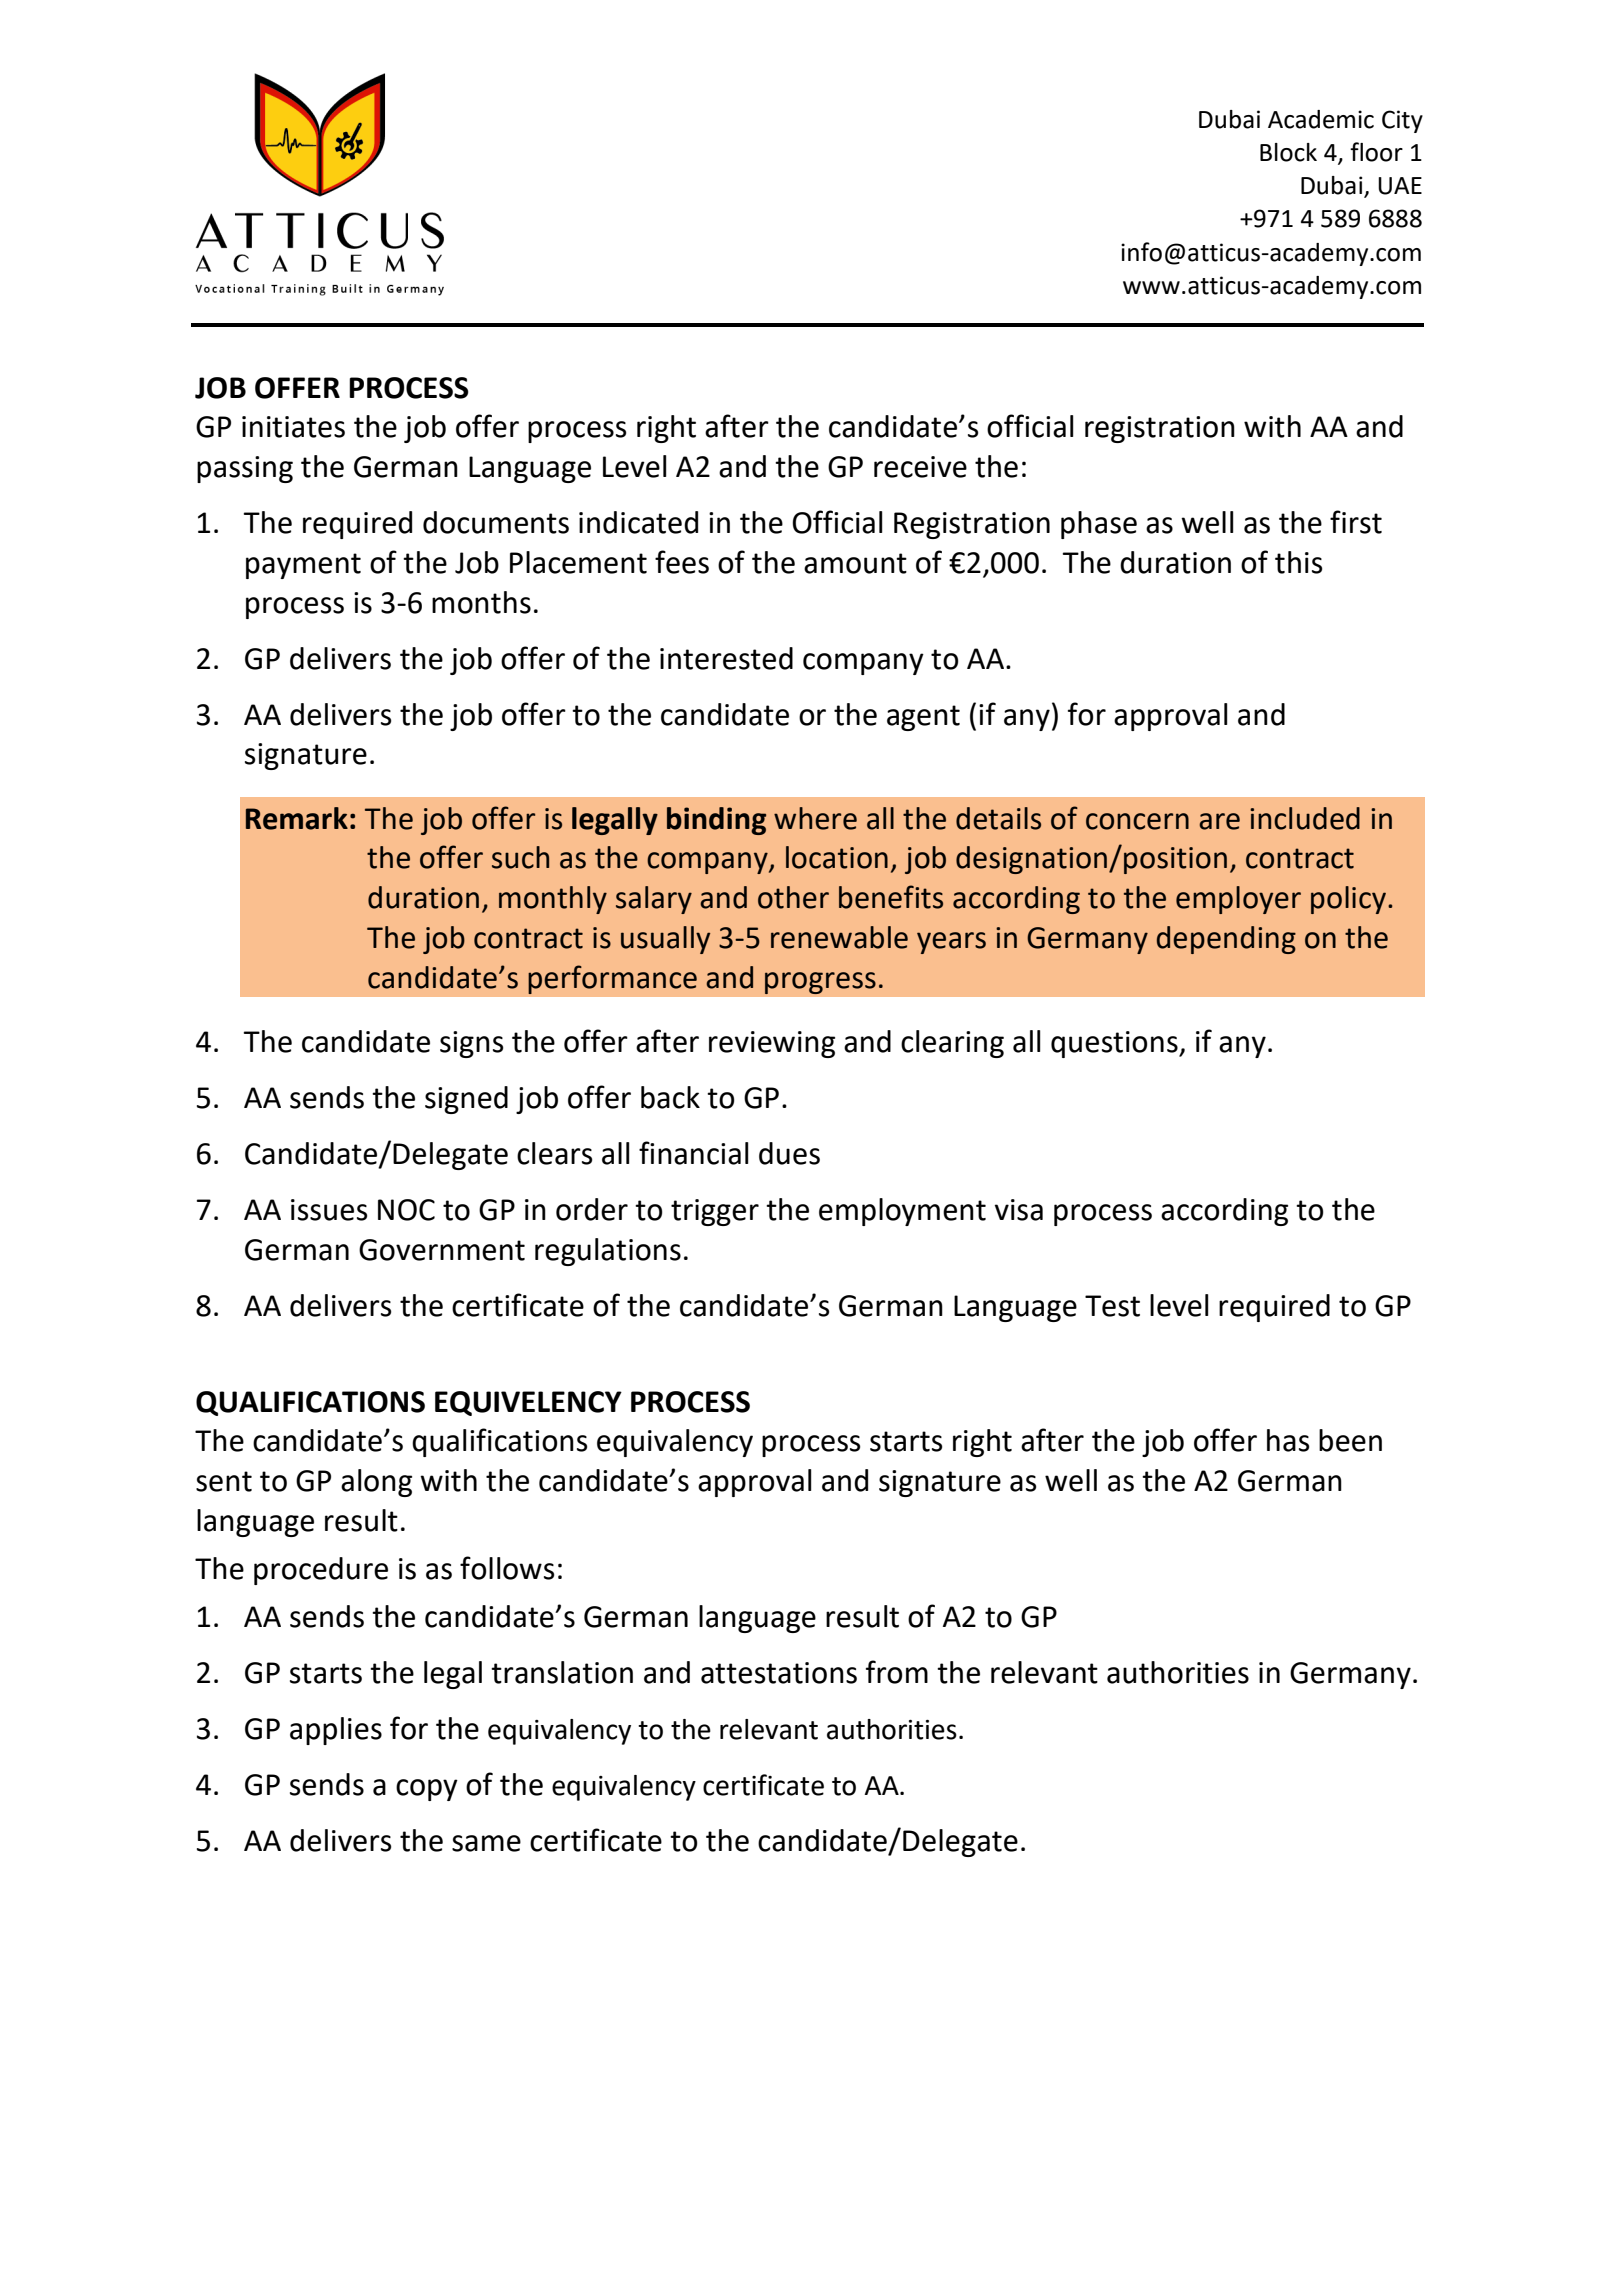 Image resolution: width=1616 pixels, height=2285 pixels. Describe the element at coordinates (1226, 940) in the page. I see `depending` at that location.
